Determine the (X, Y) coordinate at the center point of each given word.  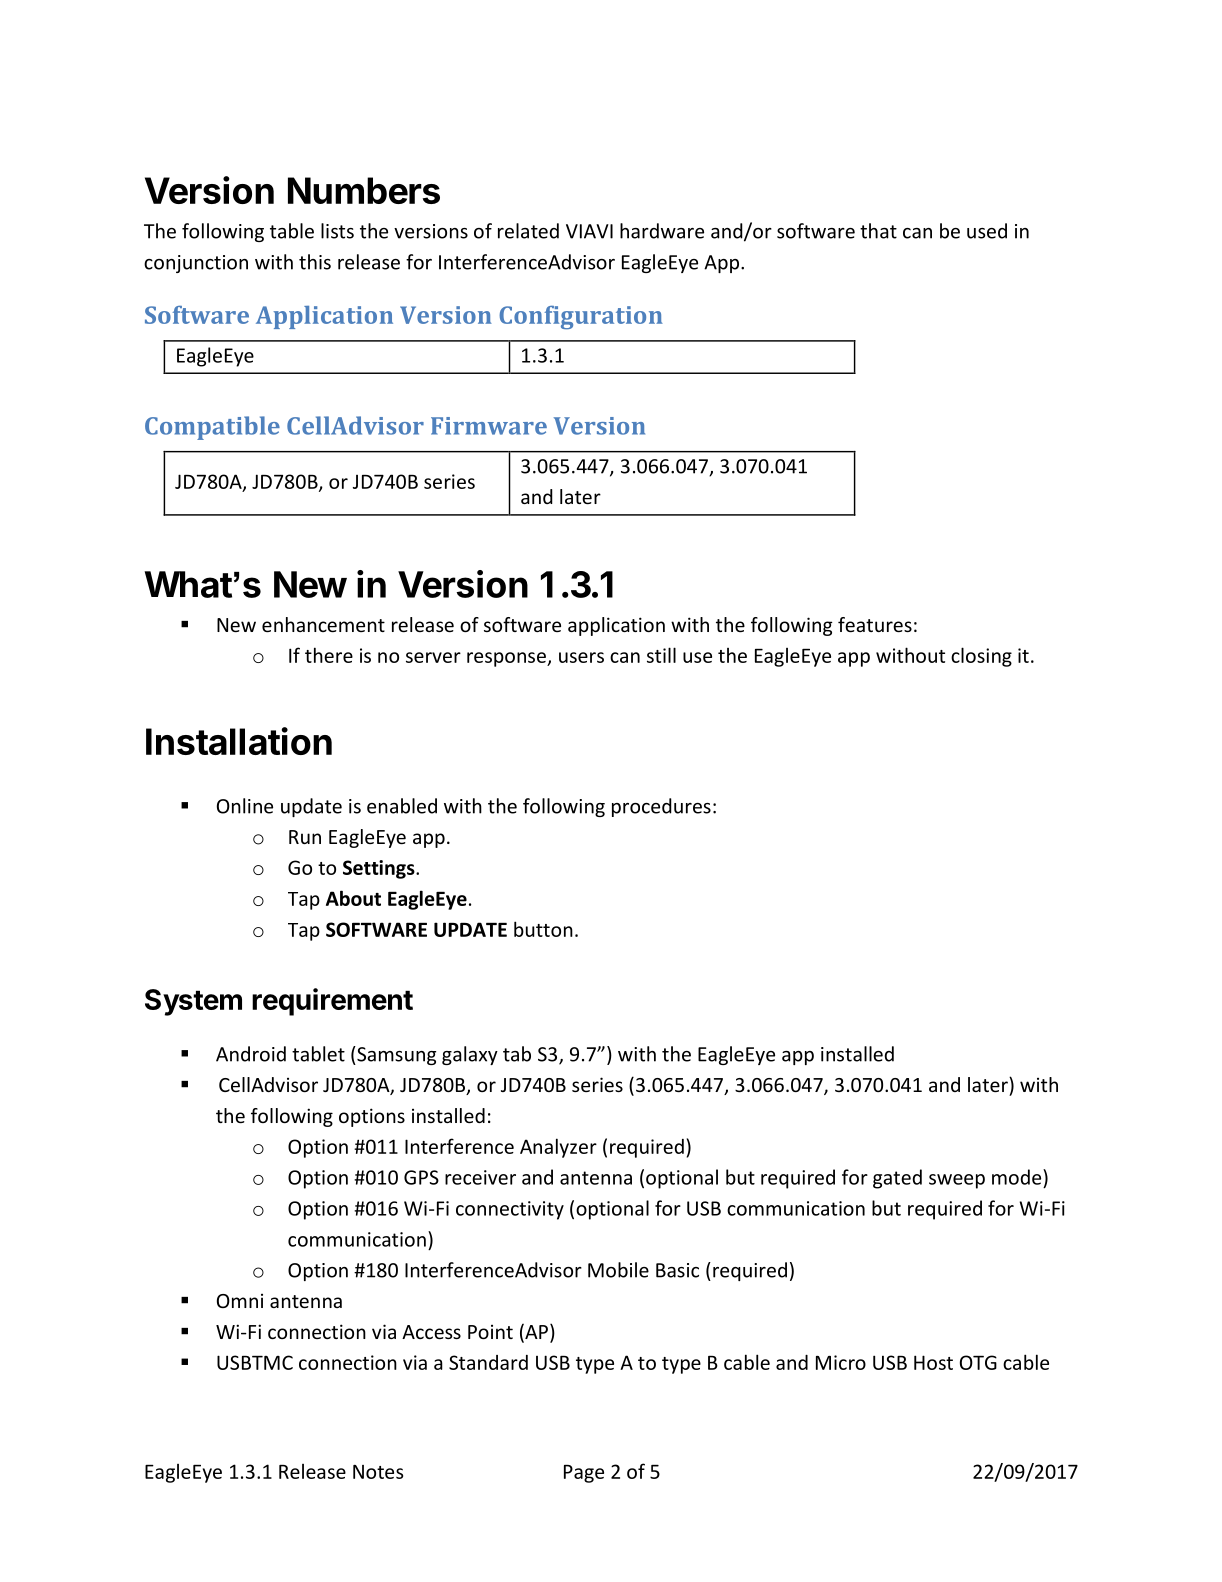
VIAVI (589, 231)
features (875, 624)
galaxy (470, 1055)
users (581, 657)
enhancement (323, 624)
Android (251, 1054)
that (878, 231)
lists (337, 231)
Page (584, 1474)
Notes (378, 1472)
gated (897, 1179)
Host (933, 1362)
